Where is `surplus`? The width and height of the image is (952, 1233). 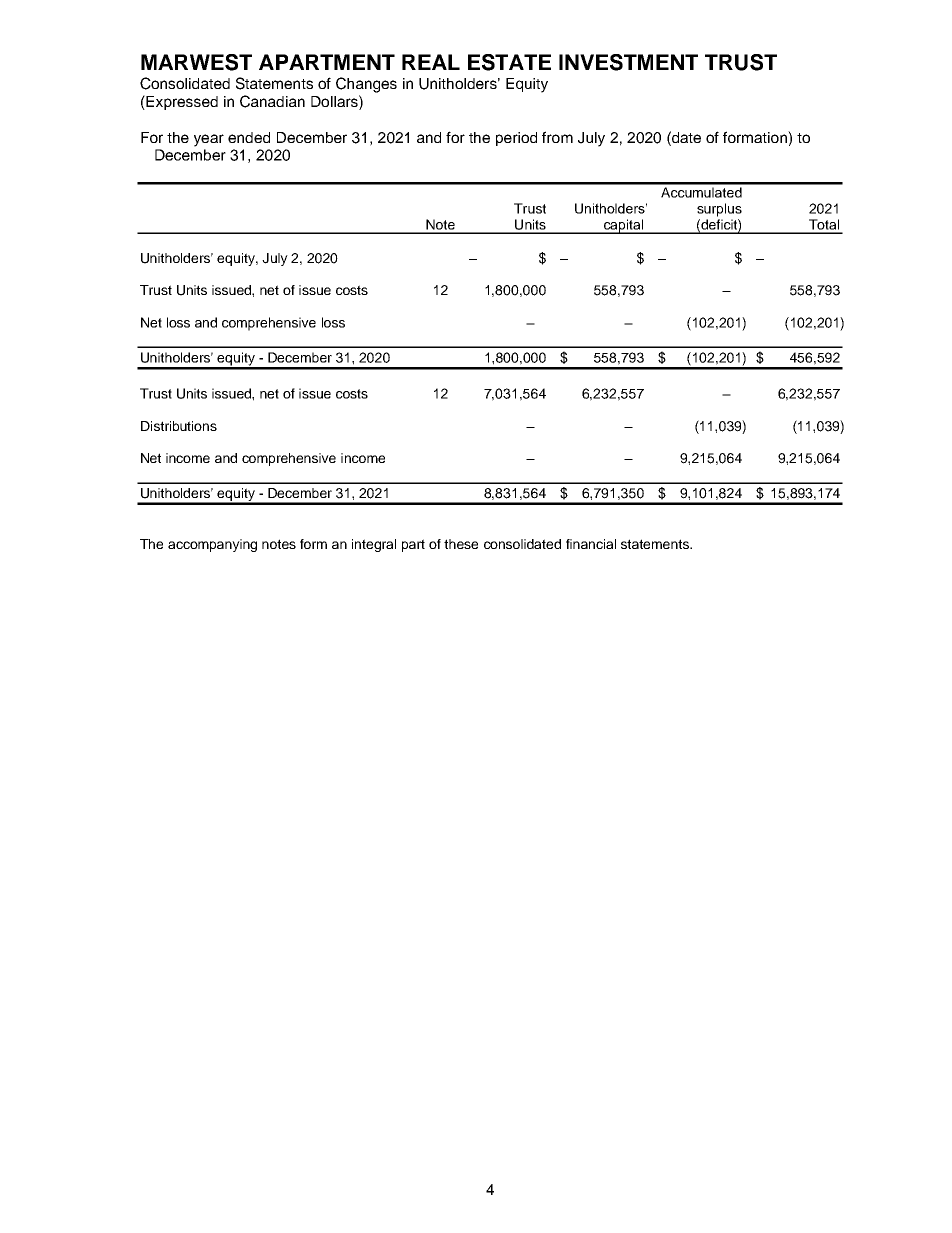
surplus is located at coordinates (719, 210).
